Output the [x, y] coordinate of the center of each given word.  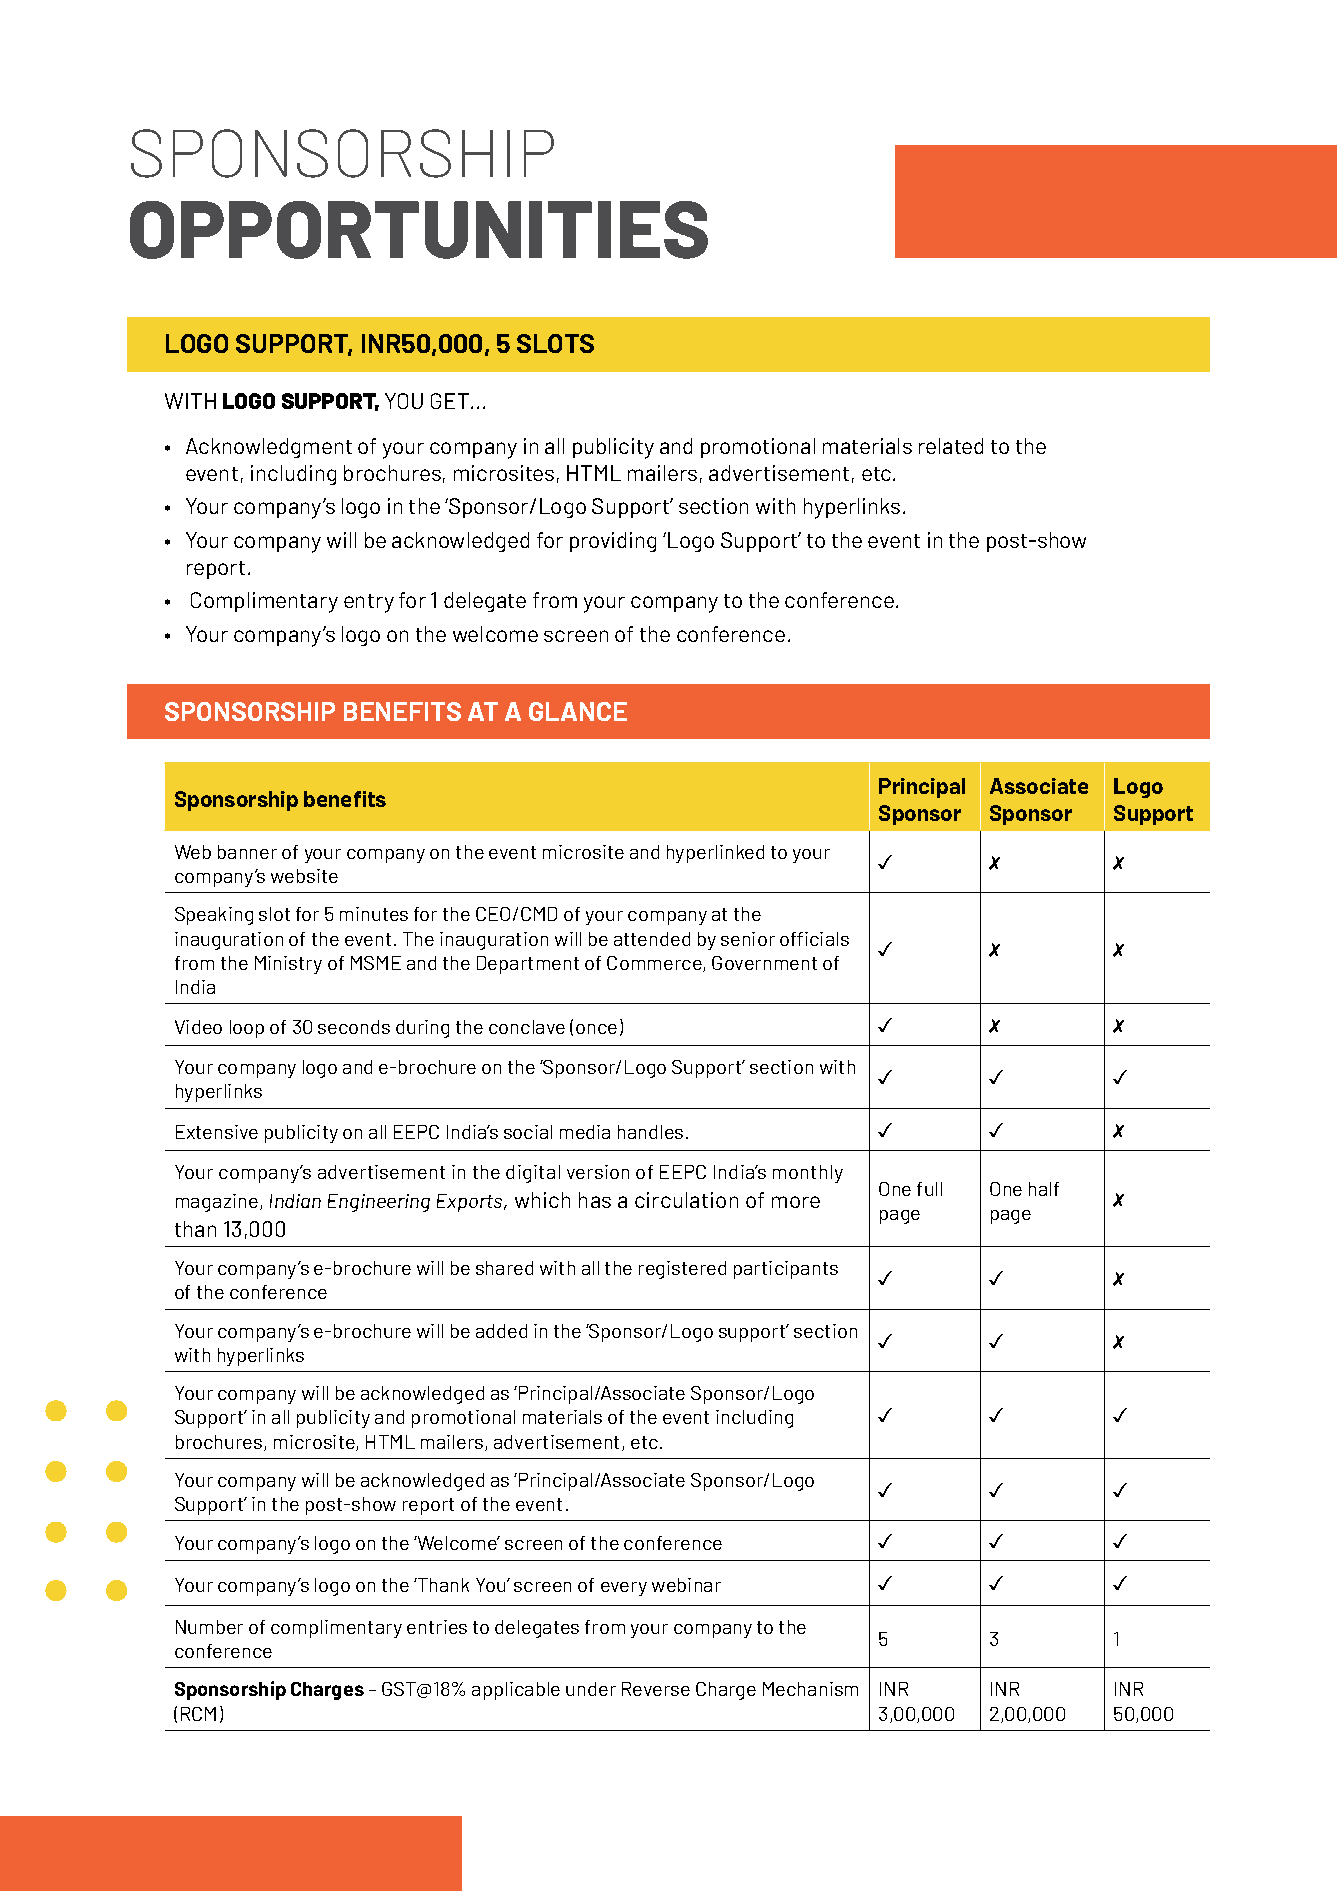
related [951, 446]
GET [450, 401]
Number [209, 1627]
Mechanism [810, 1689]
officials [814, 939]
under [591, 1689]
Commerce [655, 964]
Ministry [288, 965]
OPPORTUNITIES [419, 230]
